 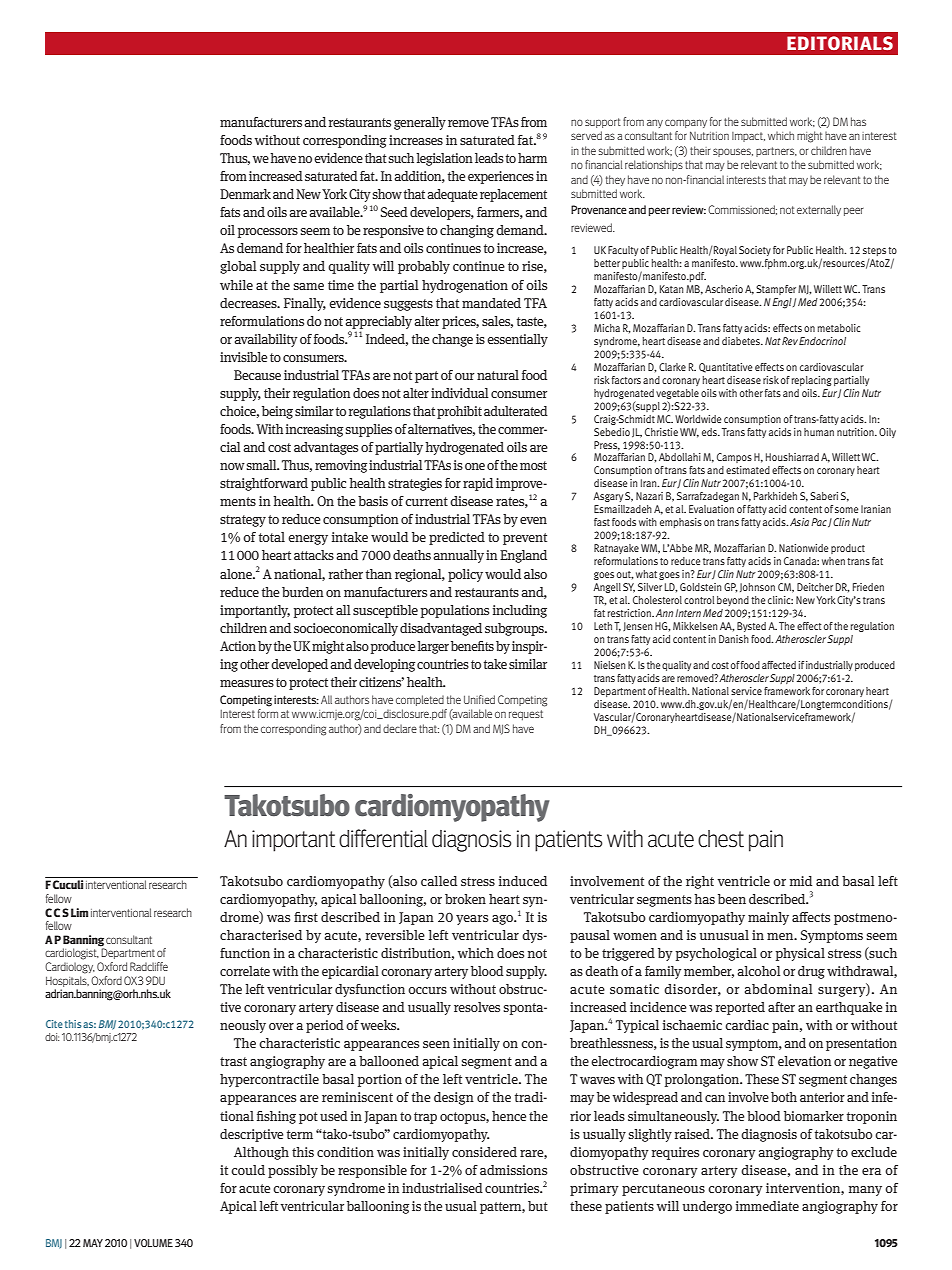 I want to click on Action, so click(x=238, y=646).
